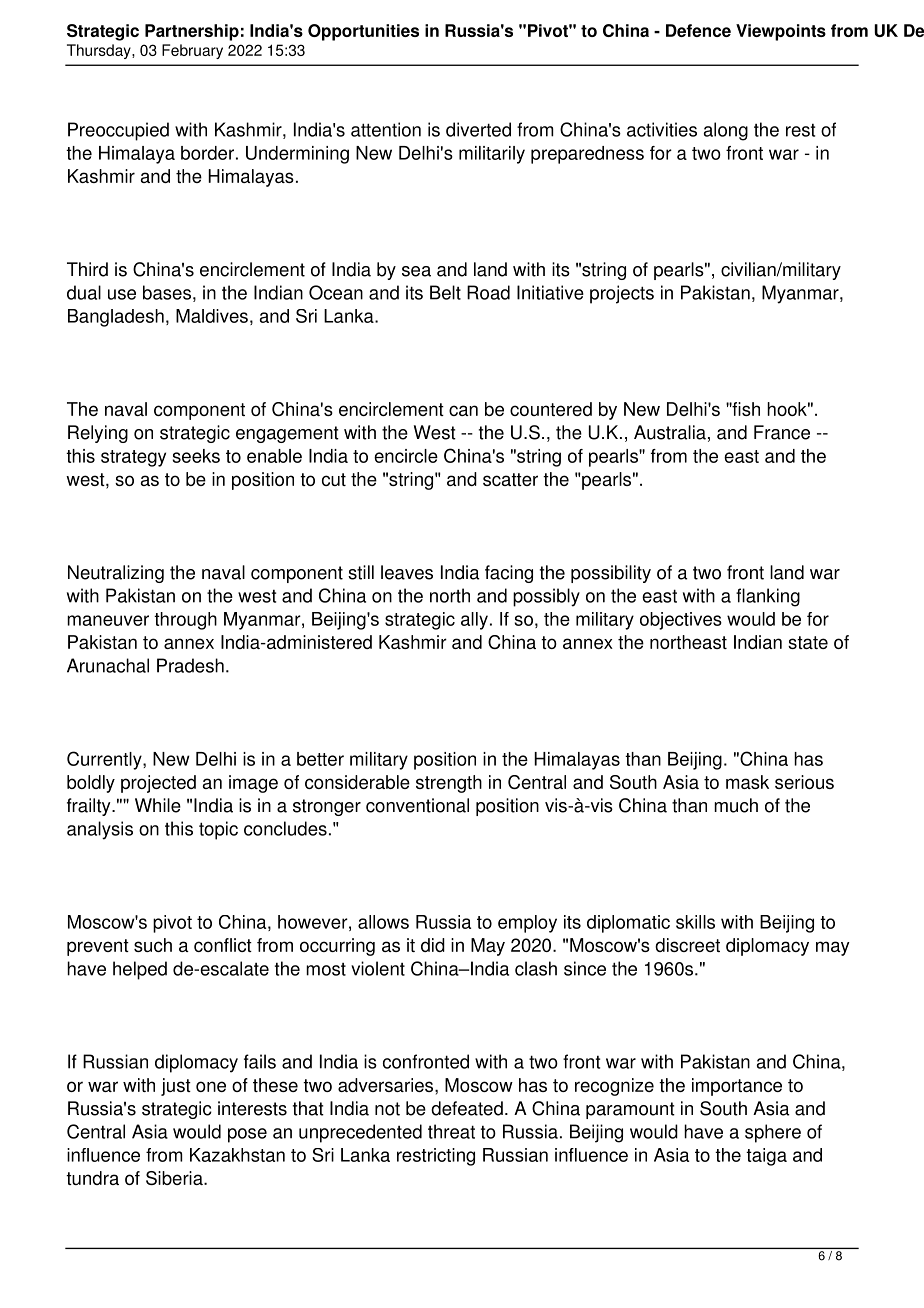 The width and height of the image is (924, 1308). What do you see at coordinates (681, 621) in the image?
I see `objectives` at bounding box center [681, 621].
